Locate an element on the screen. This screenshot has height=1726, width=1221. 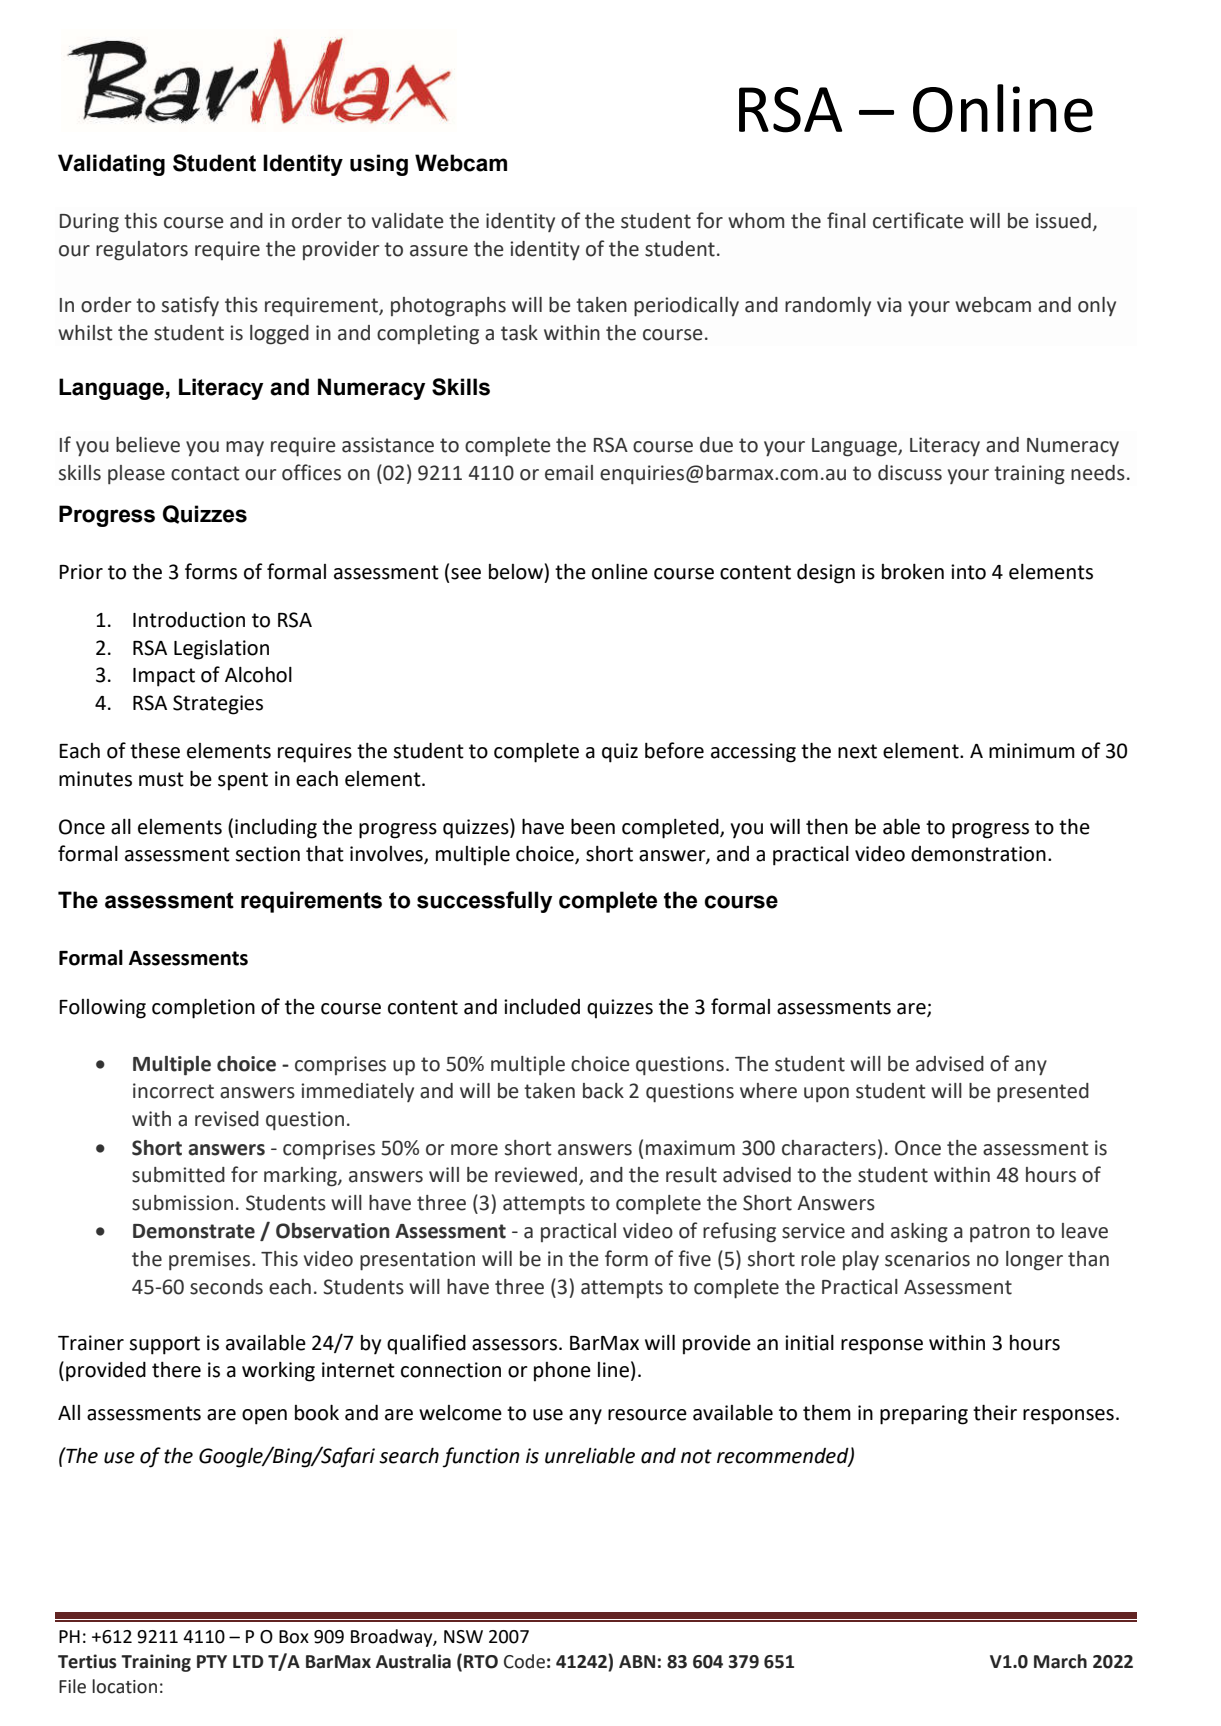
completion is located at coordinates (203, 1008).
